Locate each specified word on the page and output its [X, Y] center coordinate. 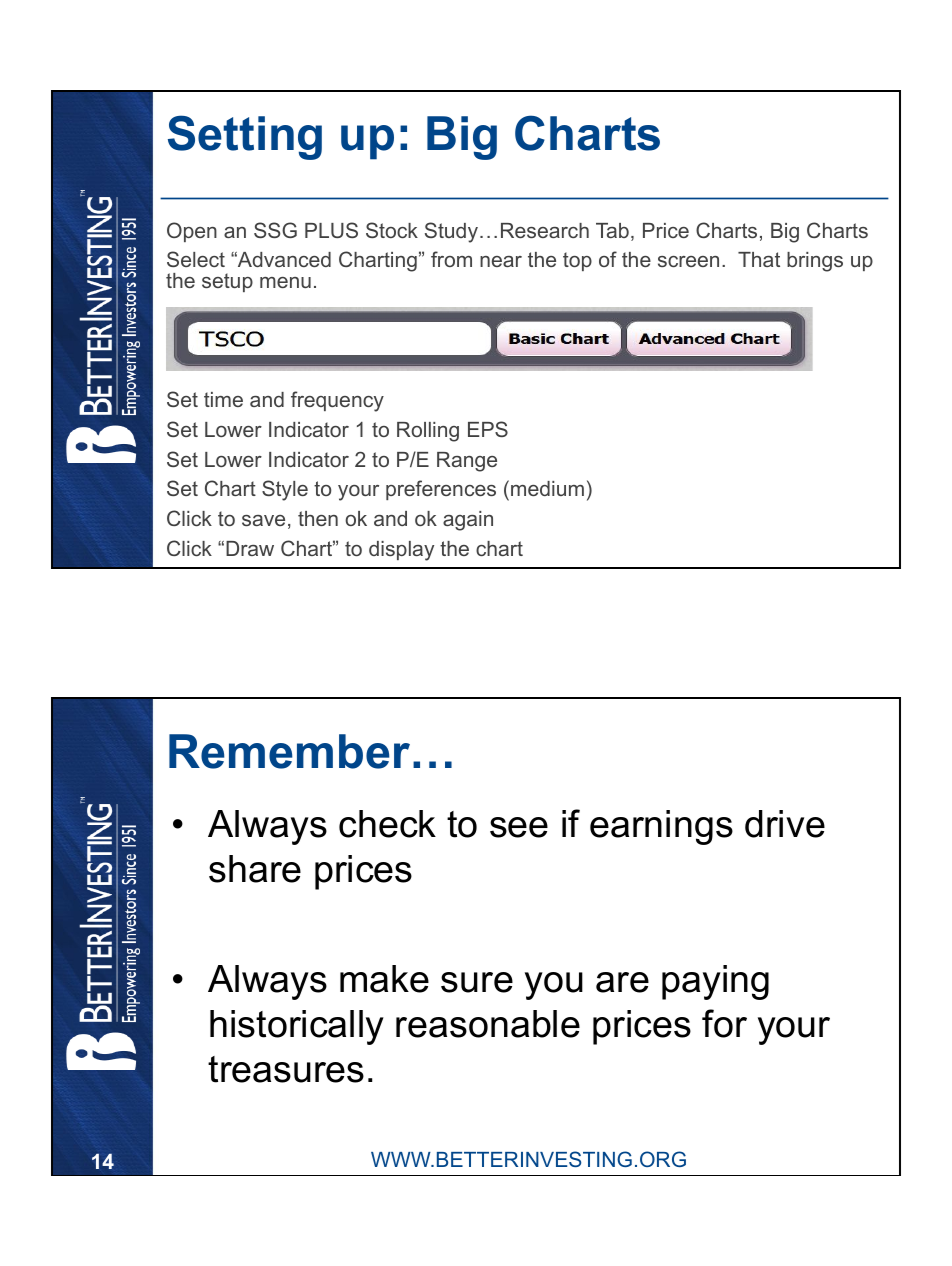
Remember [289, 751]
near [501, 261]
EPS [488, 429]
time [223, 399]
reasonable [488, 1024]
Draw [250, 548]
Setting [245, 137]
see [519, 827]
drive [785, 824]
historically [297, 1027]
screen [688, 261]
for [724, 1023]
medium [547, 488]
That [759, 259]
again [468, 521]
